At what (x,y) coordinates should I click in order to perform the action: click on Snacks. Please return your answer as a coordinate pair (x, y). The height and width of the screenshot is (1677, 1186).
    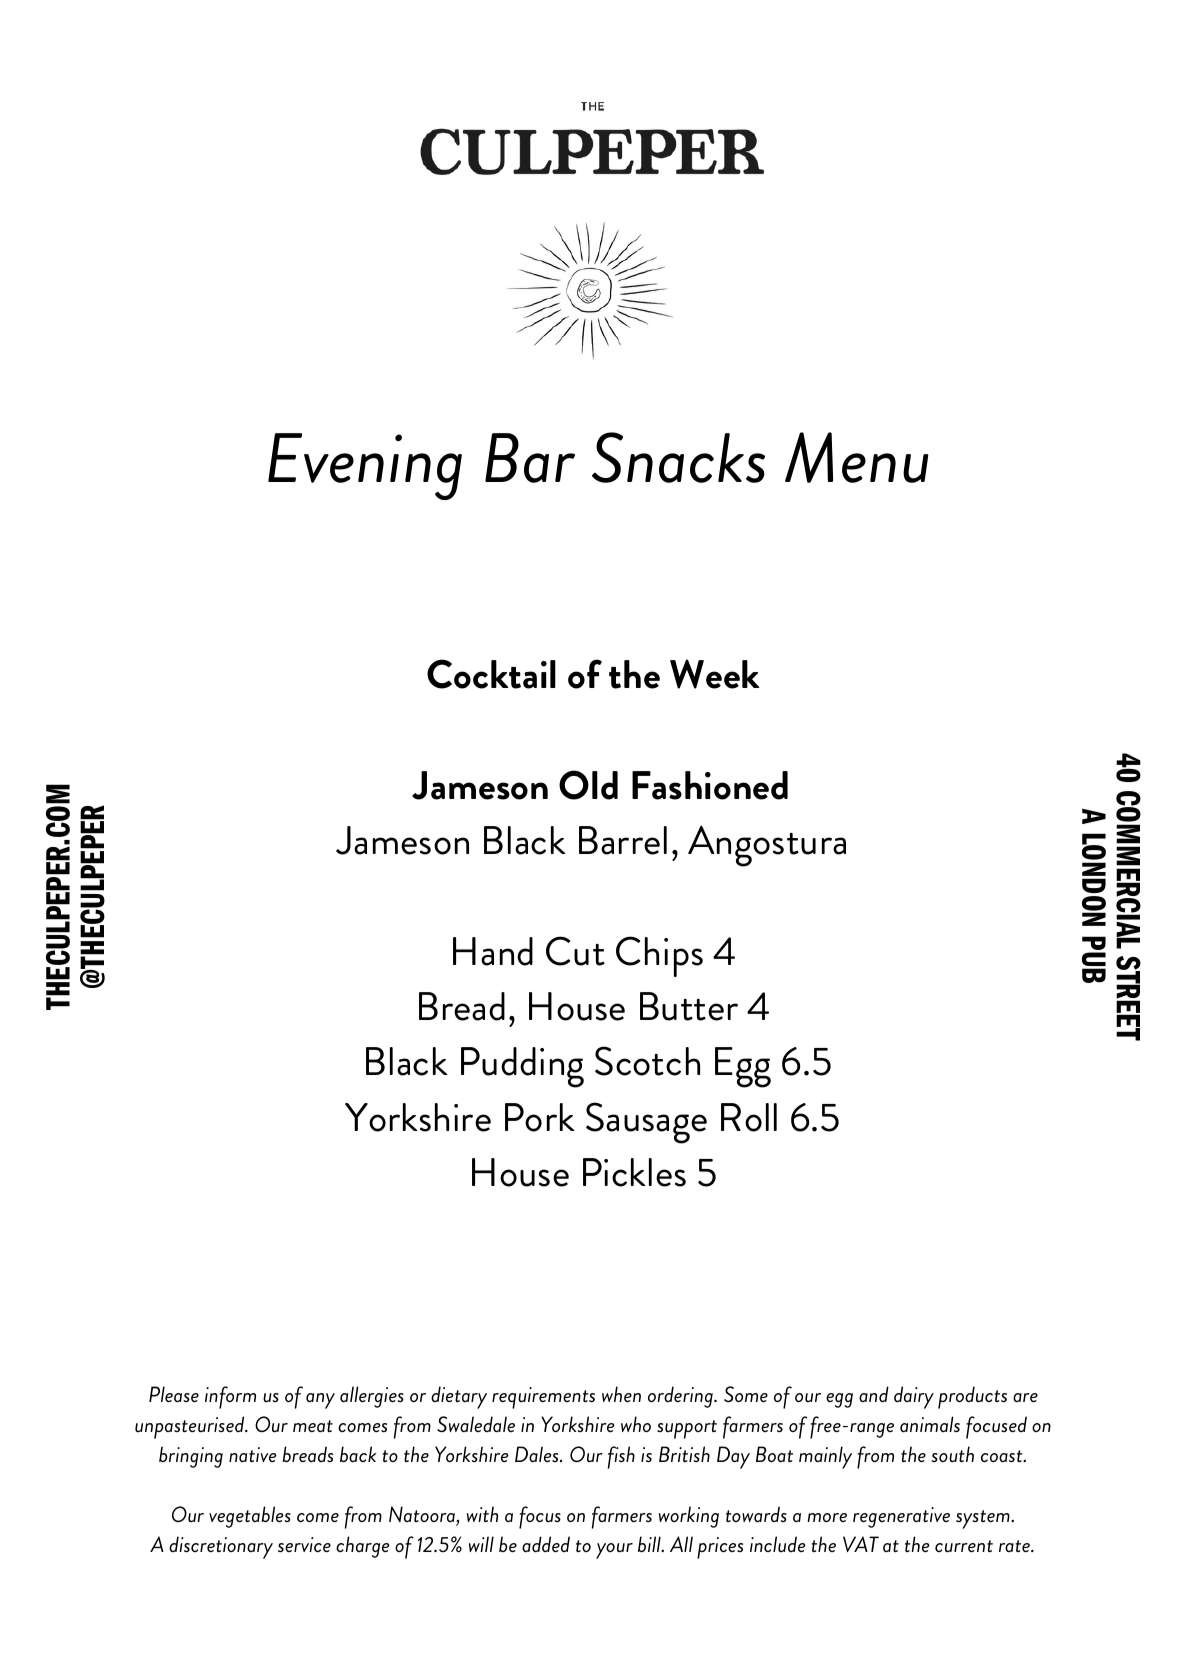
    Looking at the image, I should click on (678, 457).
